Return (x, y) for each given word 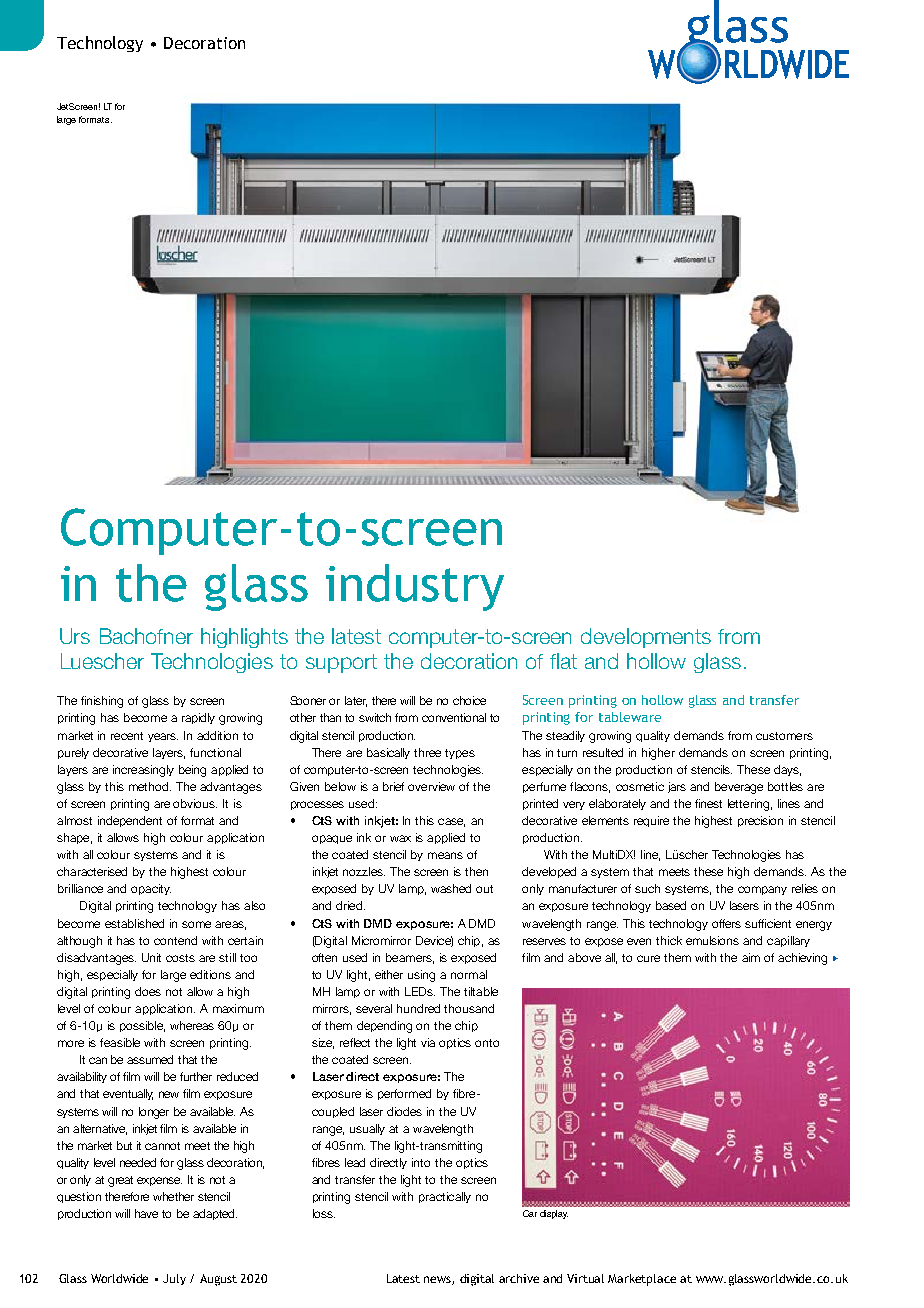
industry (415, 587)
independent (130, 821)
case (451, 822)
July (174, 1279)
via (428, 1042)
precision (760, 821)
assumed (150, 1059)
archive (519, 1278)
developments (646, 638)
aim (751, 957)
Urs (75, 636)
